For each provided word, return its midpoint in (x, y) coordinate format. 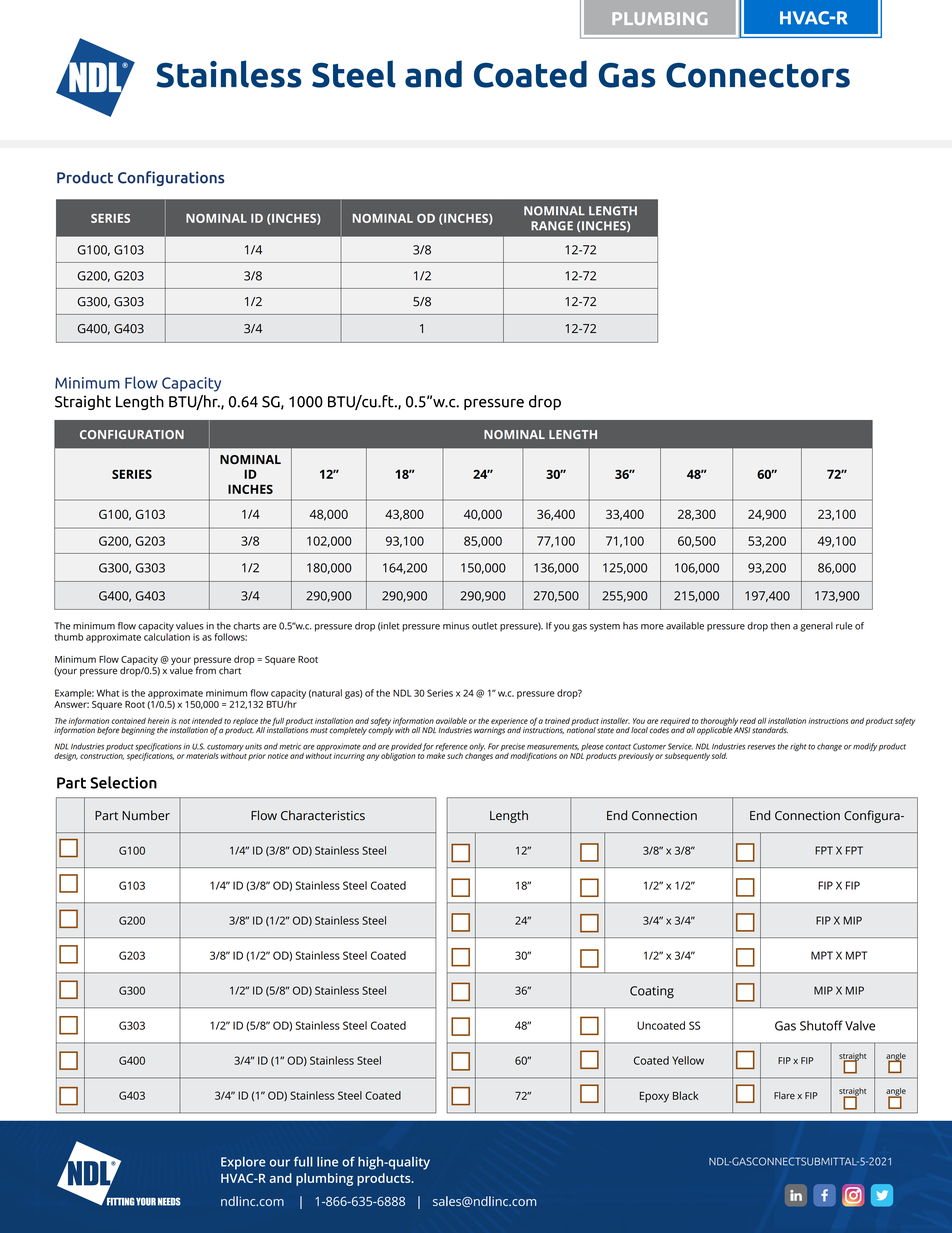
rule (844, 626)
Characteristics (323, 815)
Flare (784, 1096)
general (816, 627)
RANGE (552, 226)
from (205, 669)
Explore (243, 1163)
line (327, 1161)
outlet (484, 626)
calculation (167, 636)
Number (146, 815)
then (780, 626)
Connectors (758, 75)
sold (719, 756)
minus (456, 626)
